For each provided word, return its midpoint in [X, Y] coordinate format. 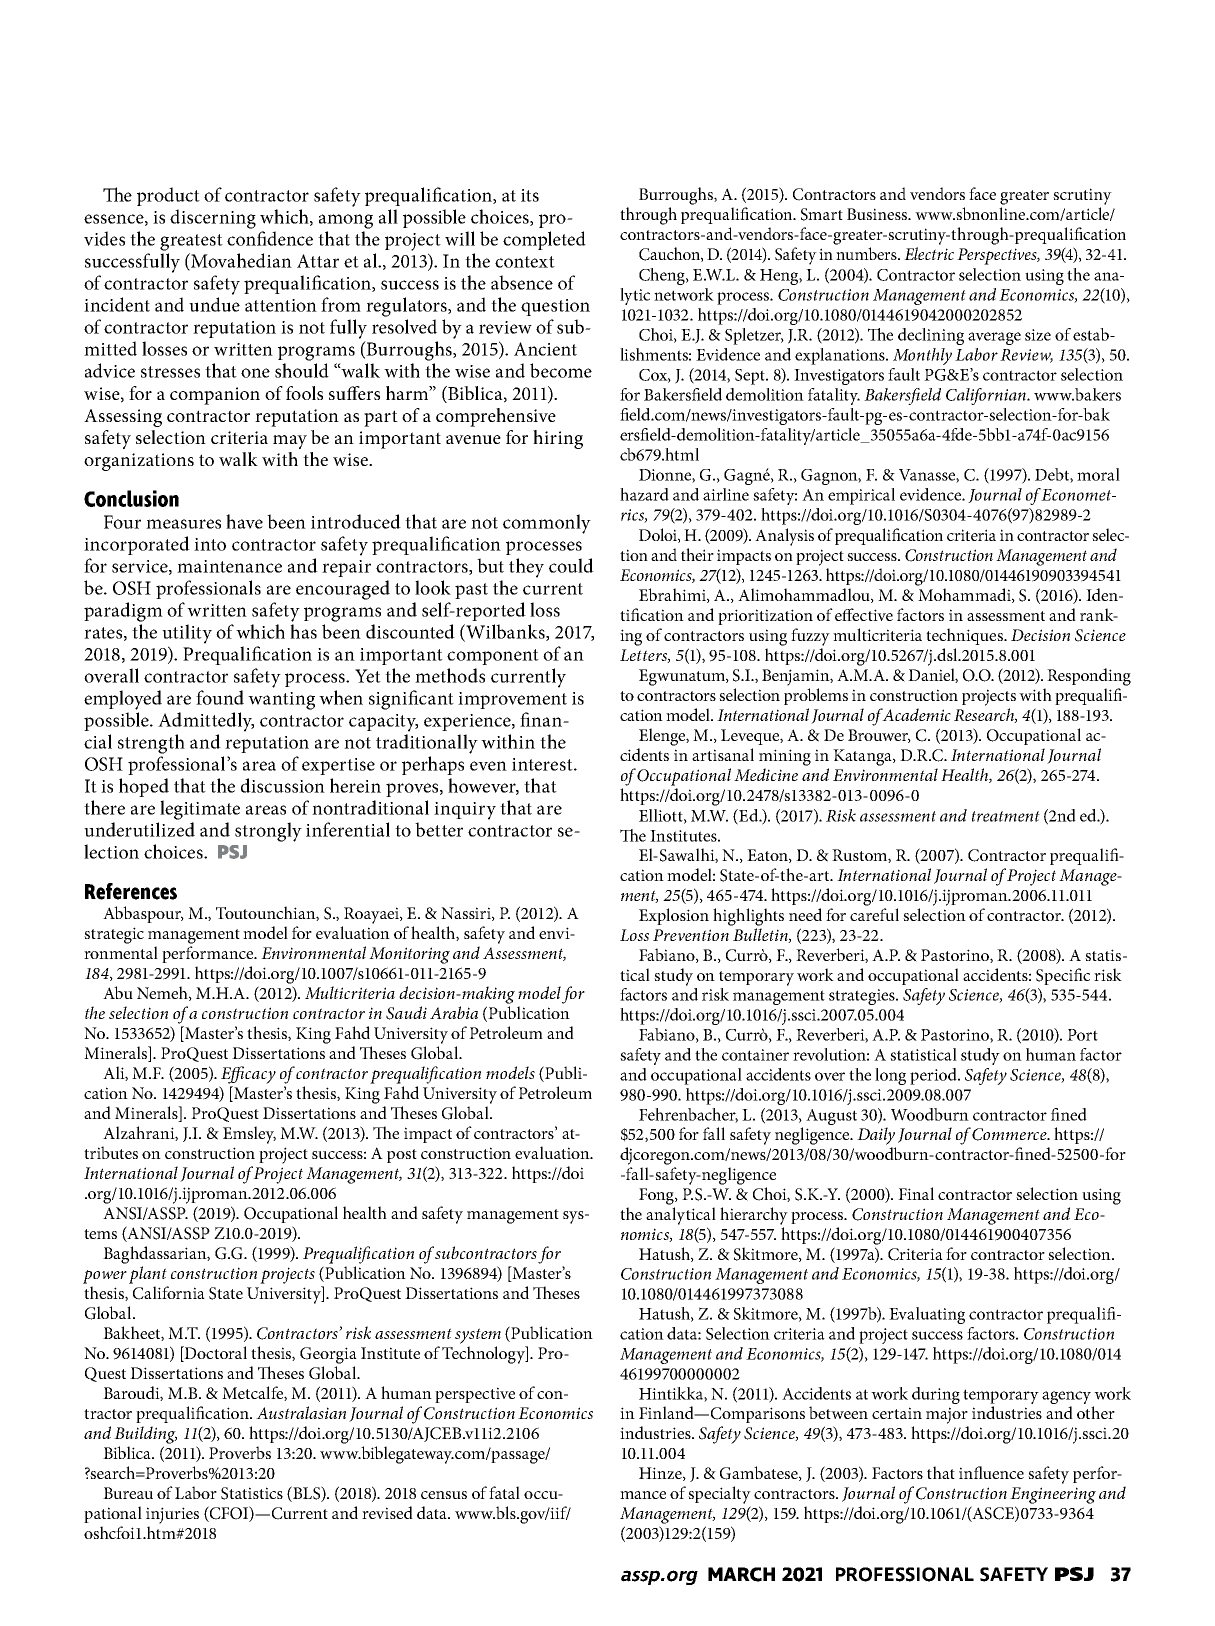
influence [991, 1472]
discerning [213, 219]
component [493, 657]
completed [544, 240]
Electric [929, 253]
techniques [965, 636]
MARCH [741, 1574]
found [220, 697]
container [755, 1055]
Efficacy [248, 1075]
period [934, 1076]
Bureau [128, 1493]
